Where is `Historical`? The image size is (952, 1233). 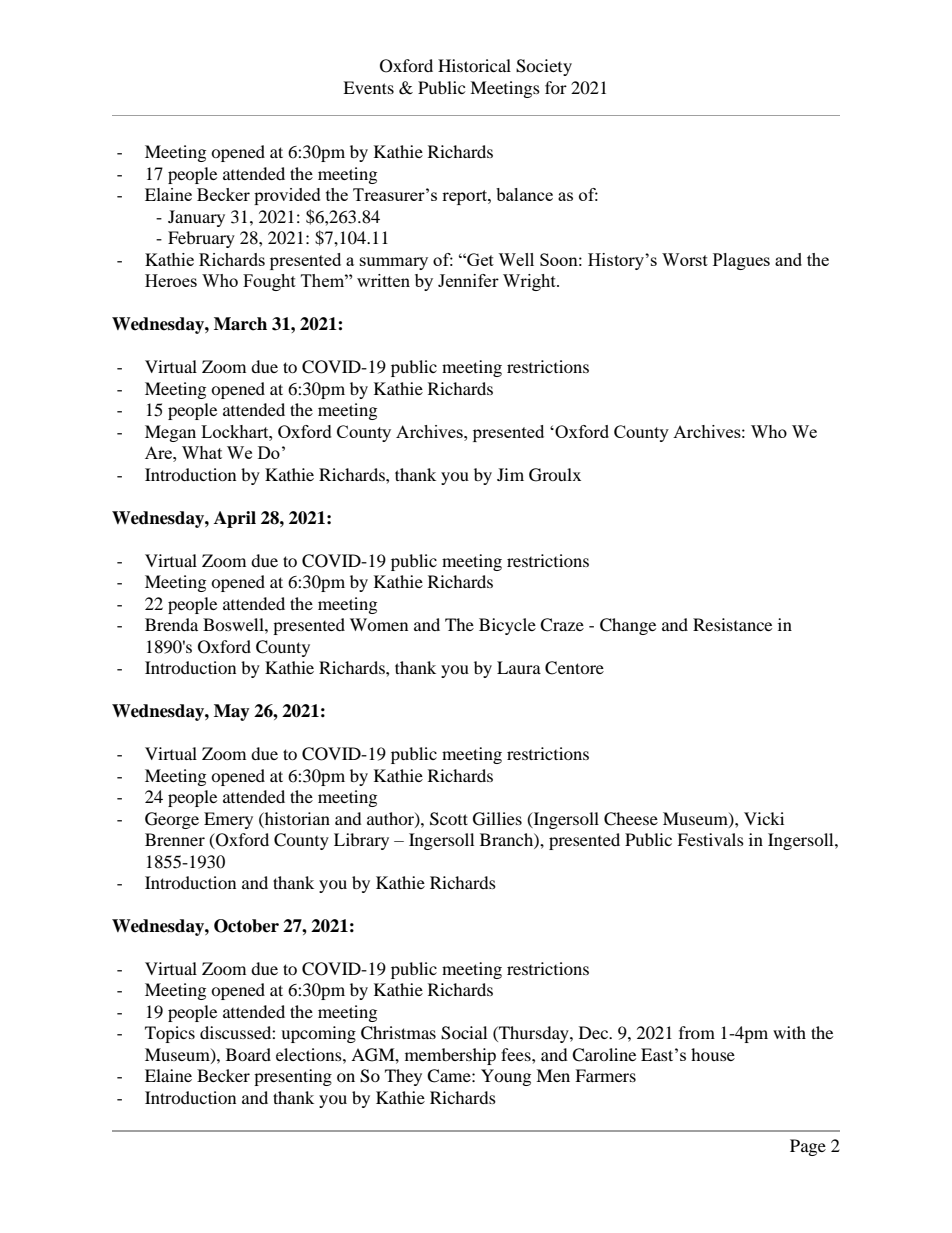
Historical is located at coordinates (474, 65).
